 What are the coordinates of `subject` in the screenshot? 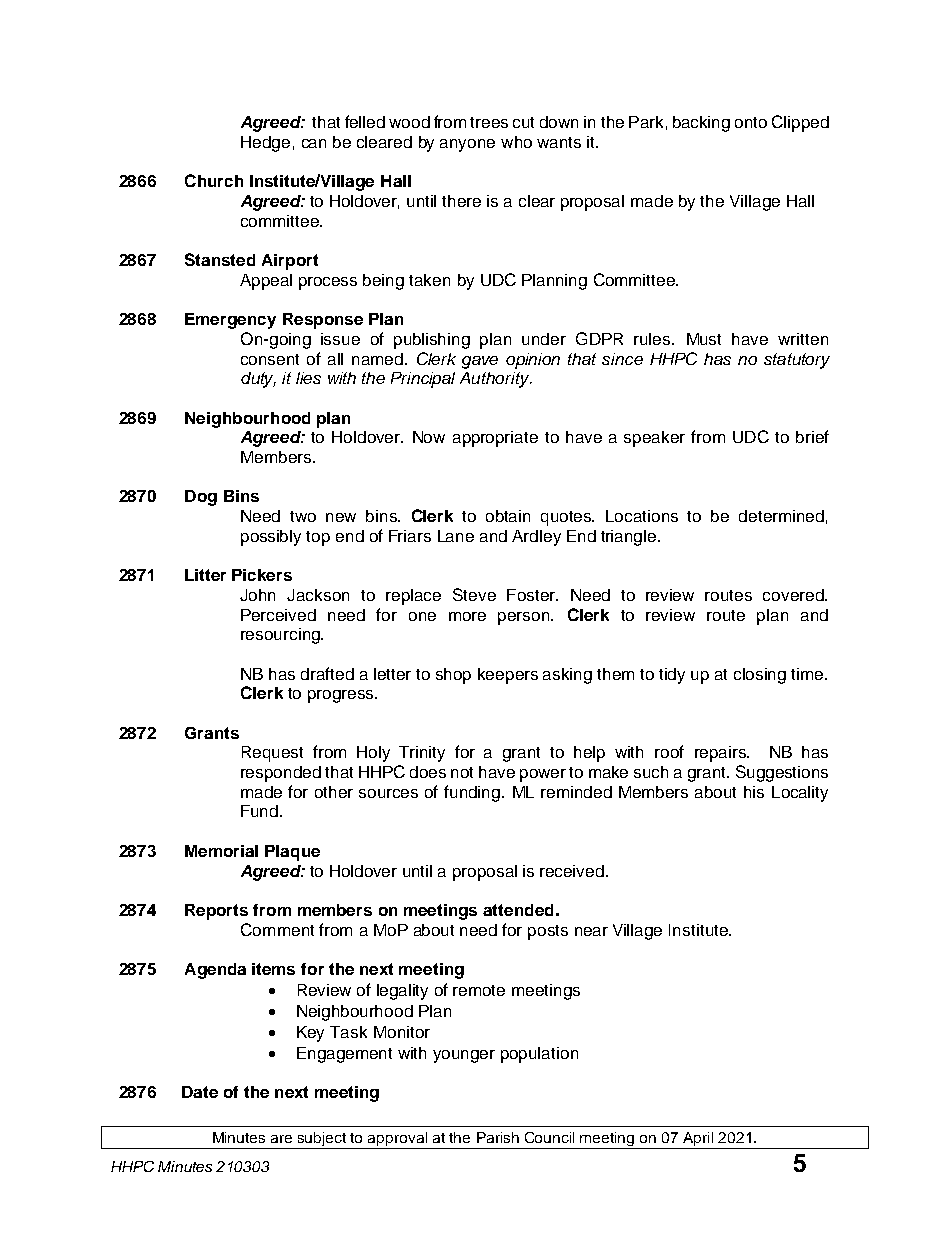 It's located at (322, 1140).
